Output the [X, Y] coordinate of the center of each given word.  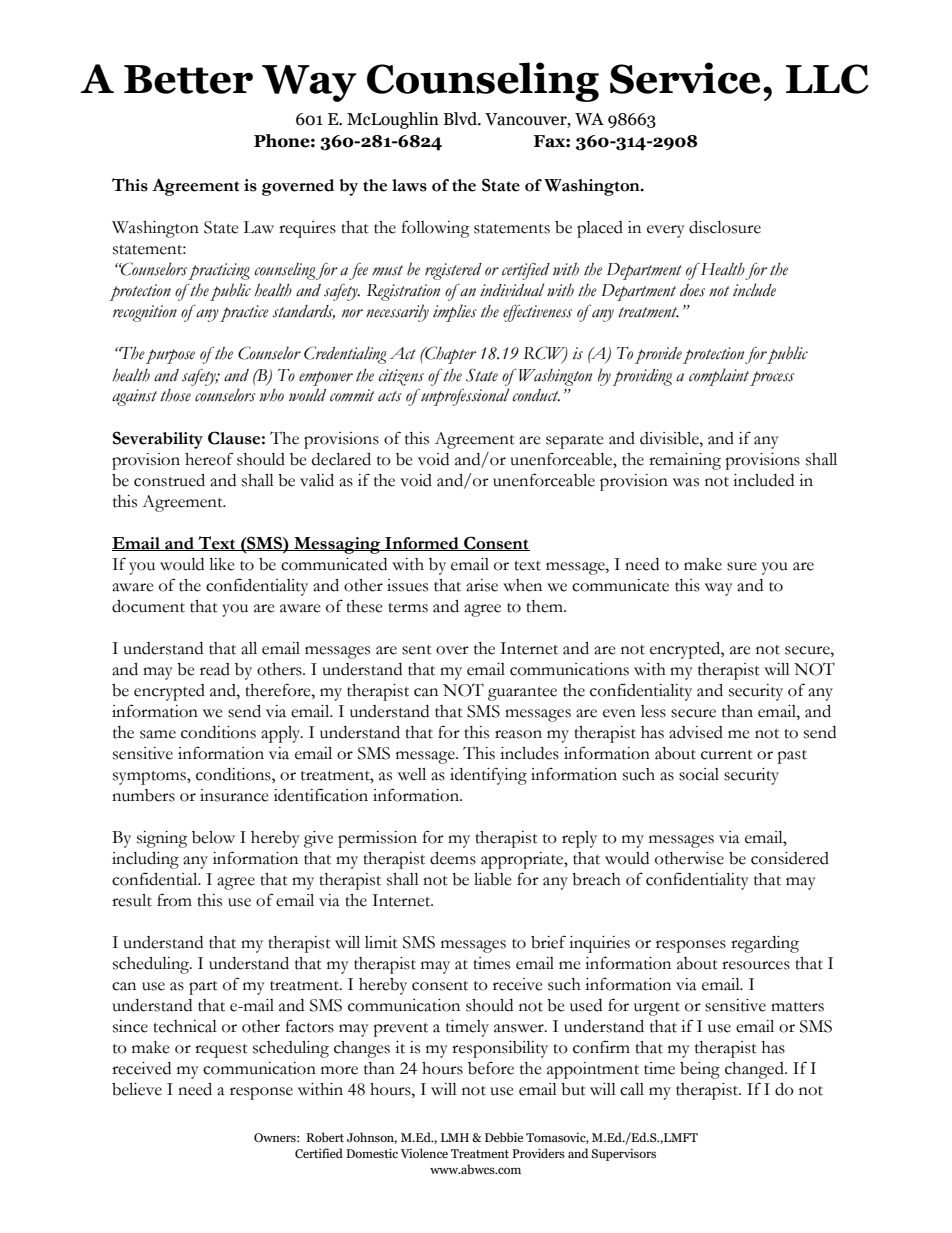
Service [685, 78]
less [653, 711]
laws [409, 185]
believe [137, 1089]
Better [188, 79]
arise [482, 585]
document [148, 606]
